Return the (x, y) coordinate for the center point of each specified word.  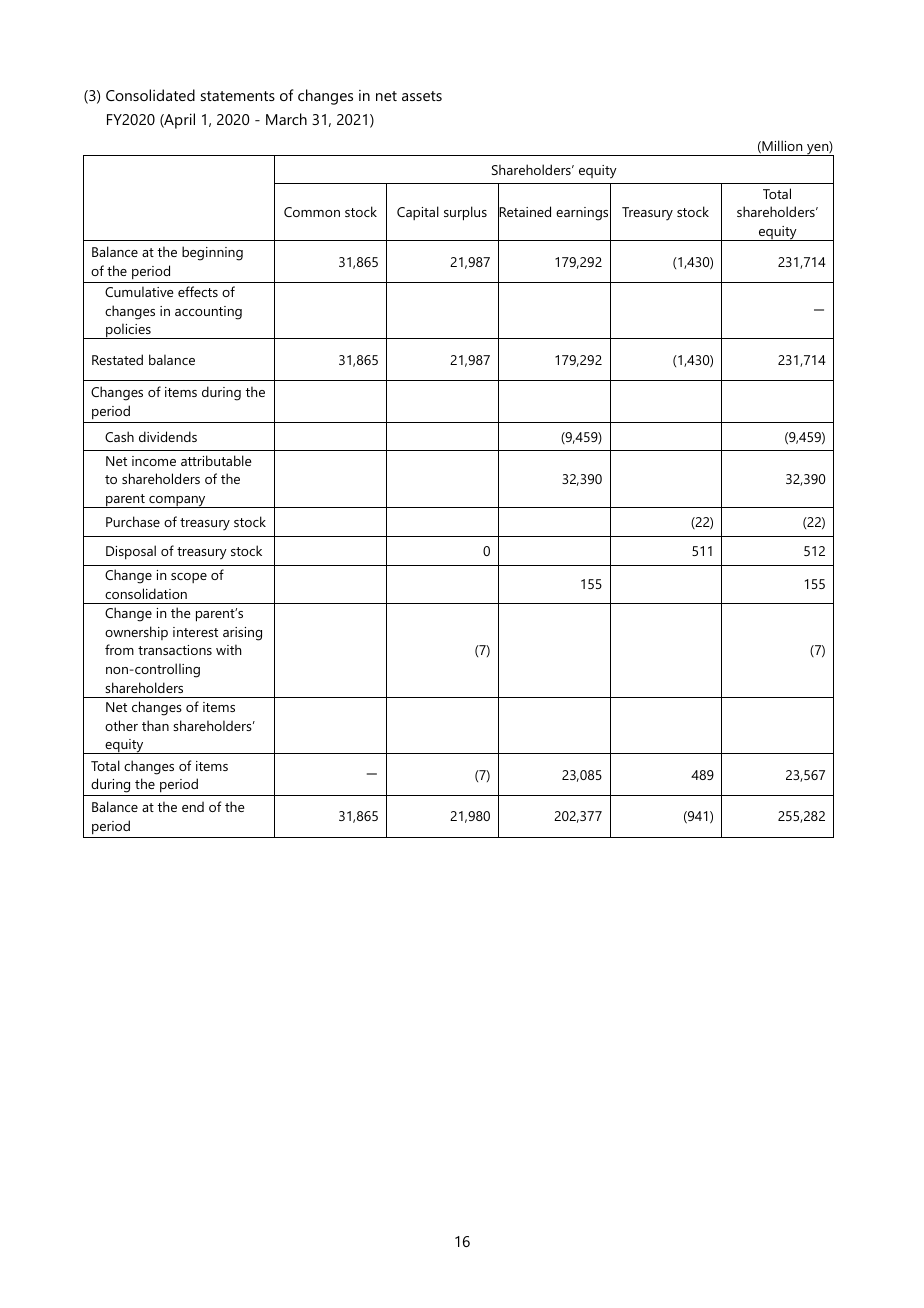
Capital (418, 213)
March (286, 119)
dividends (168, 436)
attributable (216, 460)
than (155, 725)
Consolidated (150, 95)
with (228, 649)
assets (422, 96)
